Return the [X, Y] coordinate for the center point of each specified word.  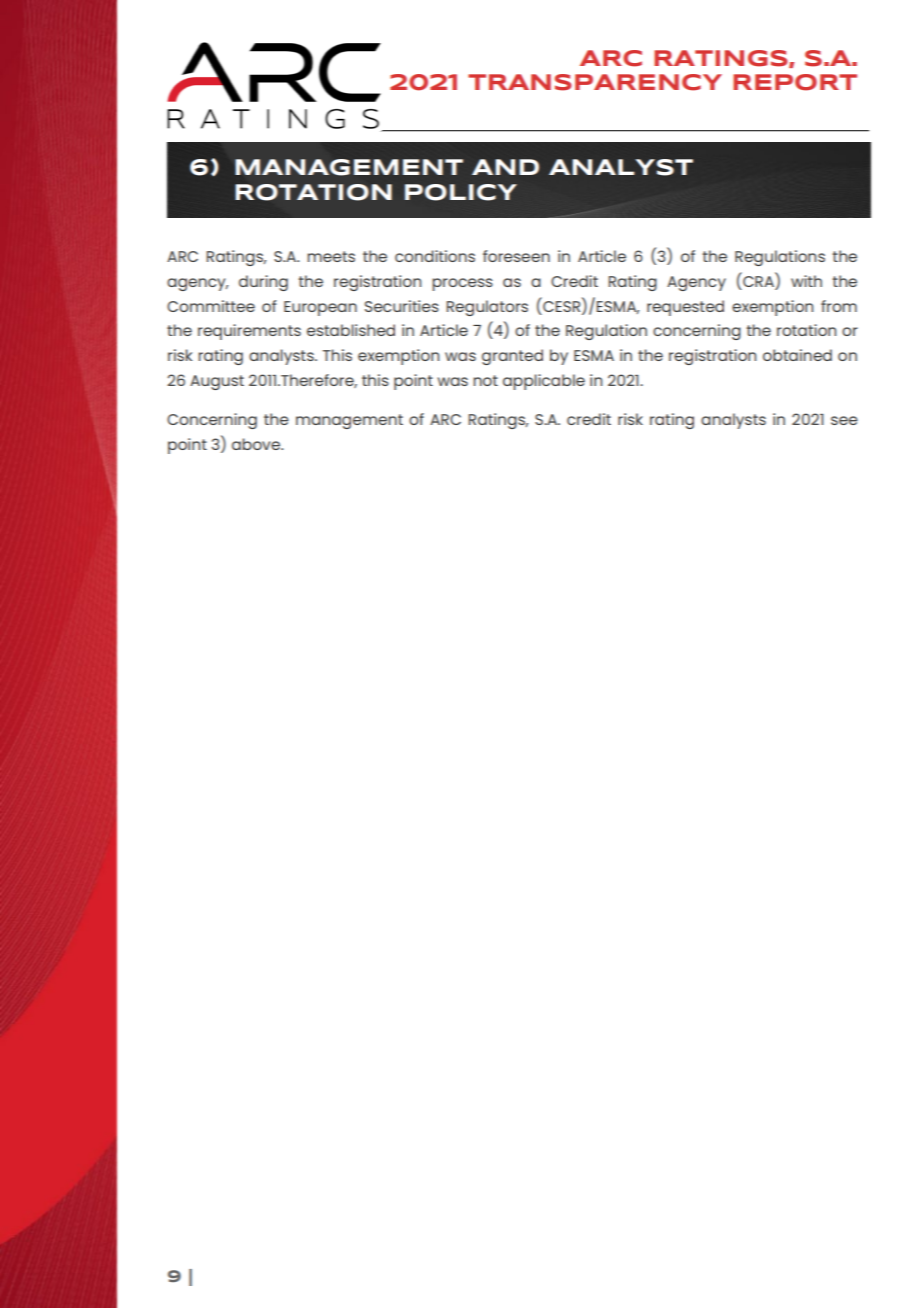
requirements [249, 332]
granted [512, 357]
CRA [759, 280]
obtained [797, 355]
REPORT [795, 82]
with [806, 281]
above [257, 444]
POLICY [461, 192]
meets [331, 256]
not [485, 380]
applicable [544, 382]
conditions [435, 256]
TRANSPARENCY [595, 82]
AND [505, 167]
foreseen [516, 256]
